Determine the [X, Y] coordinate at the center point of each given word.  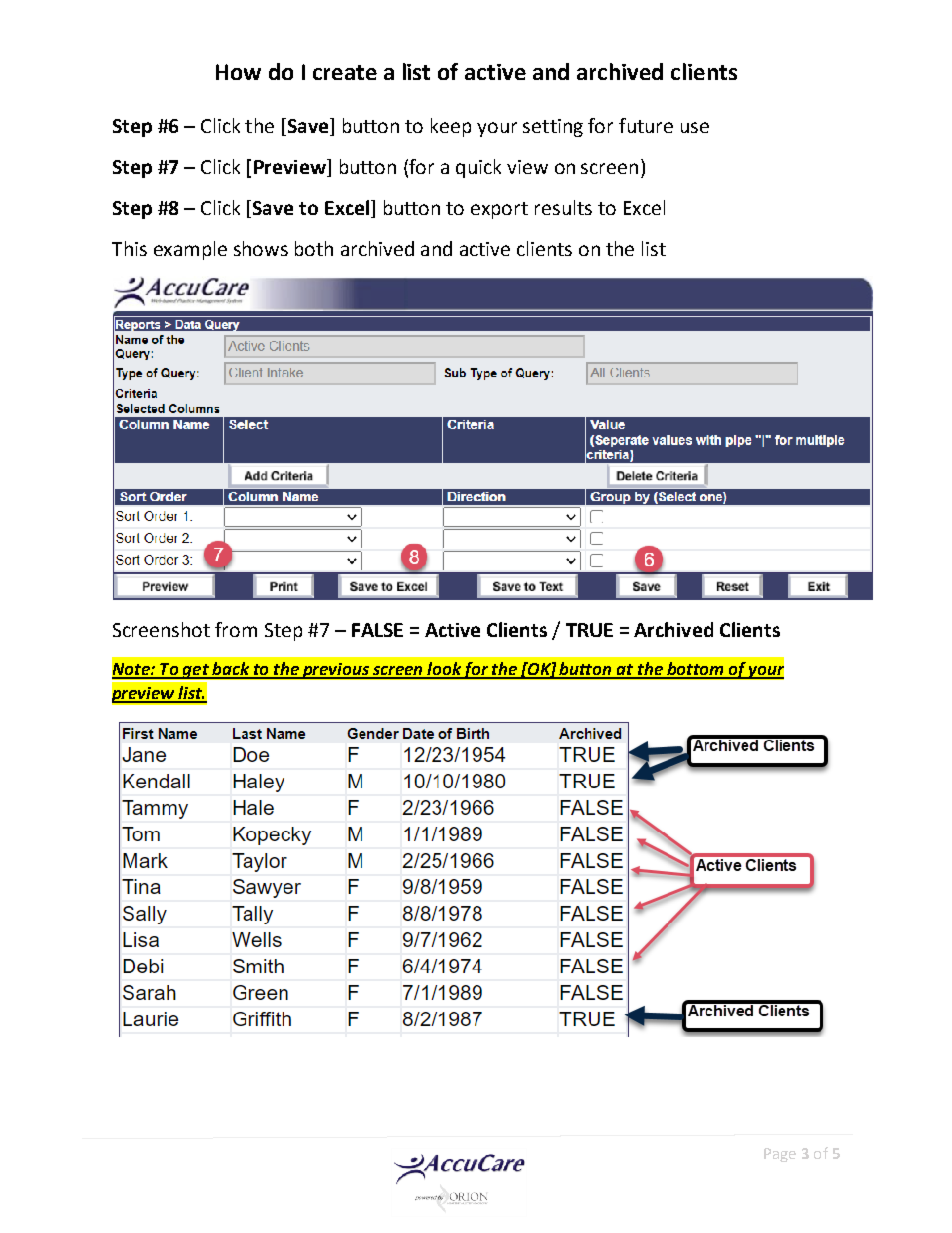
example [190, 250]
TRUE [589, 630]
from [236, 629]
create [345, 72]
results [563, 207]
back [230, 670]
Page [780, 1155]
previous [335, 671]
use [695, 127]
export [499, 210]
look [444, 670]
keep [451, 127]
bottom [695, 670]
